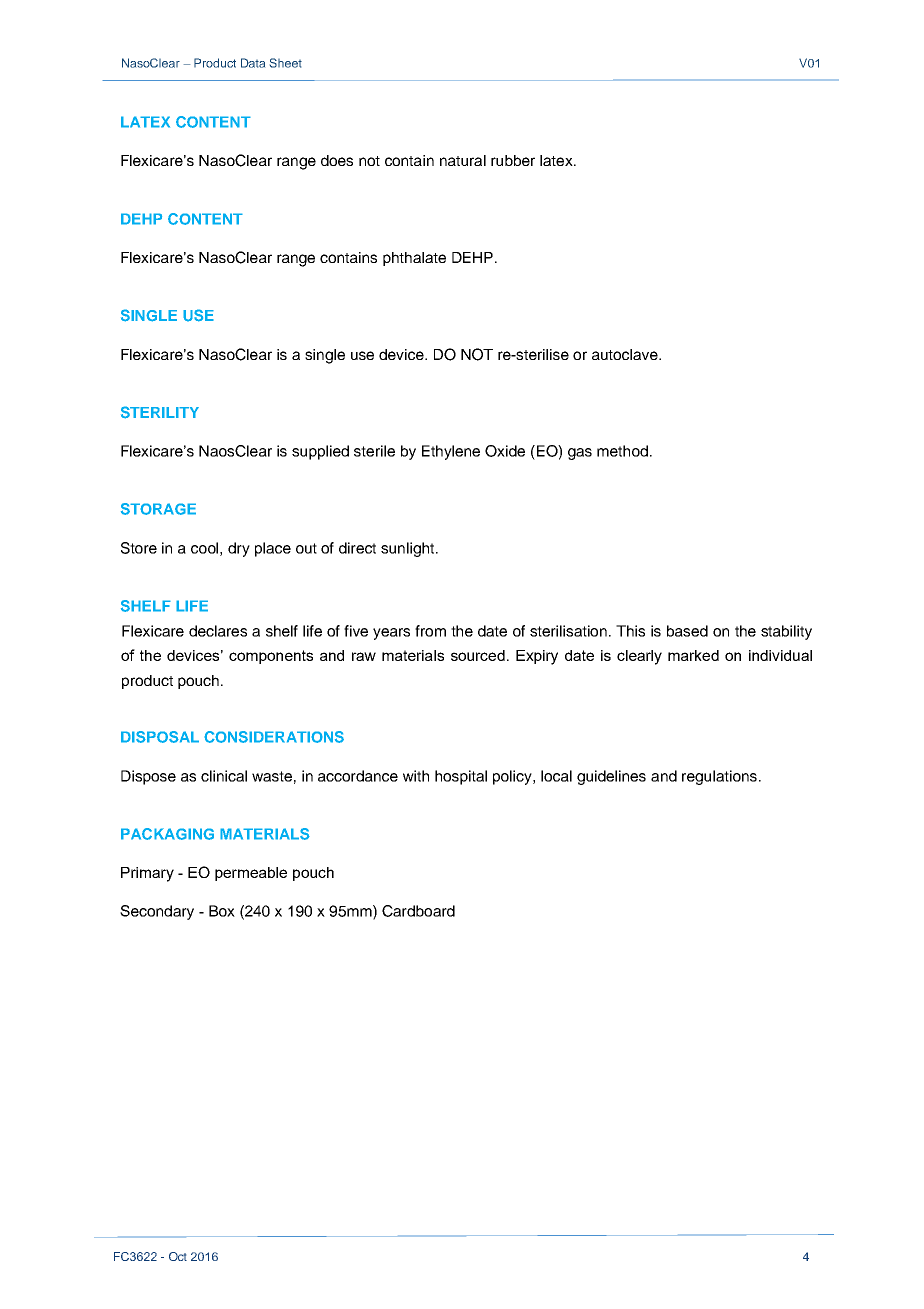  Describe the element at coordinates (626, 354) in the page. I see `autoclave` at that location.
